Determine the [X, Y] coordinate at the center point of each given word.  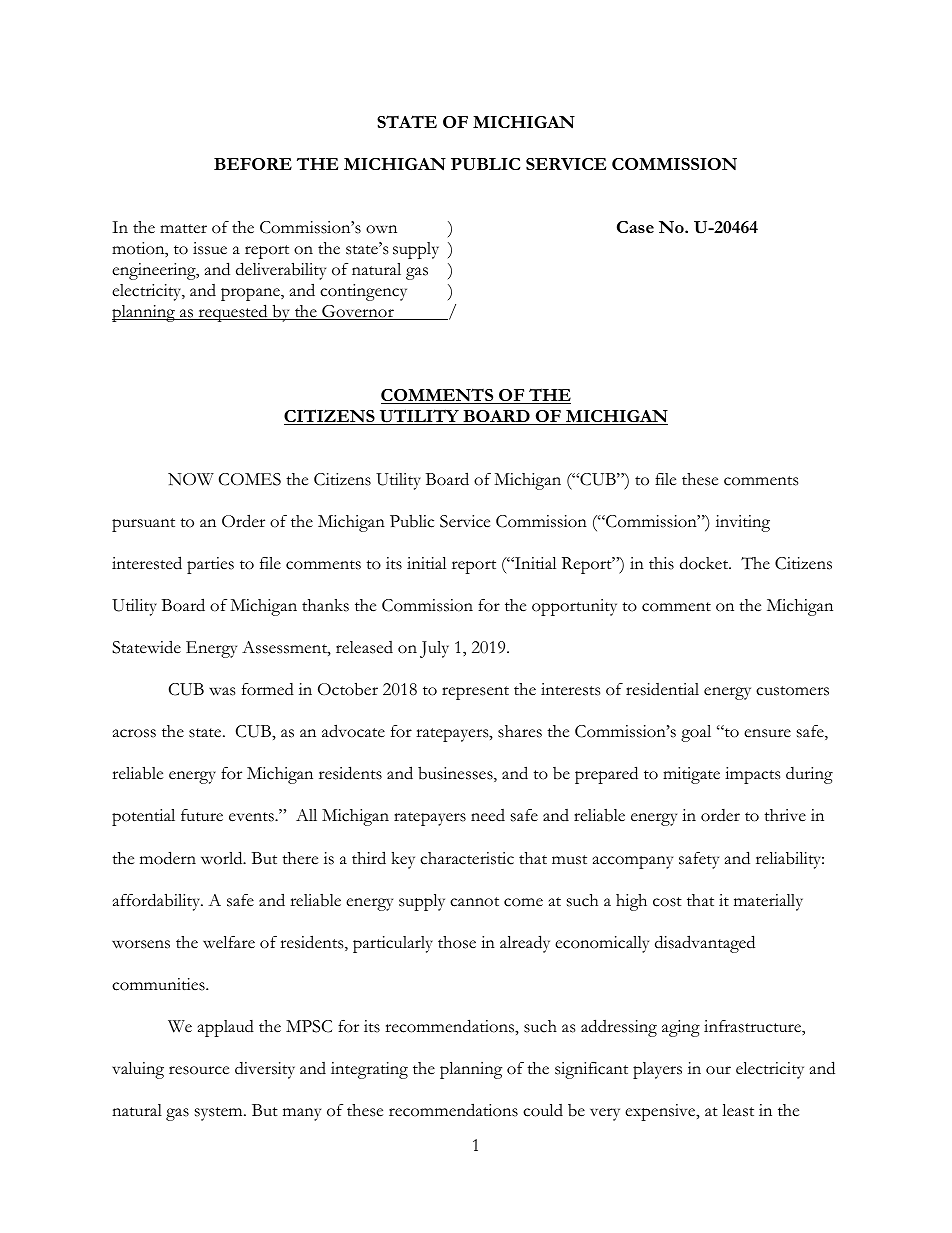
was [222, 691]
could [543, 1110]
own [381, 229]
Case [635, 227]
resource [199, 1070]
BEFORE [253, 164]
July [434, 649]
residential [662, 689]
